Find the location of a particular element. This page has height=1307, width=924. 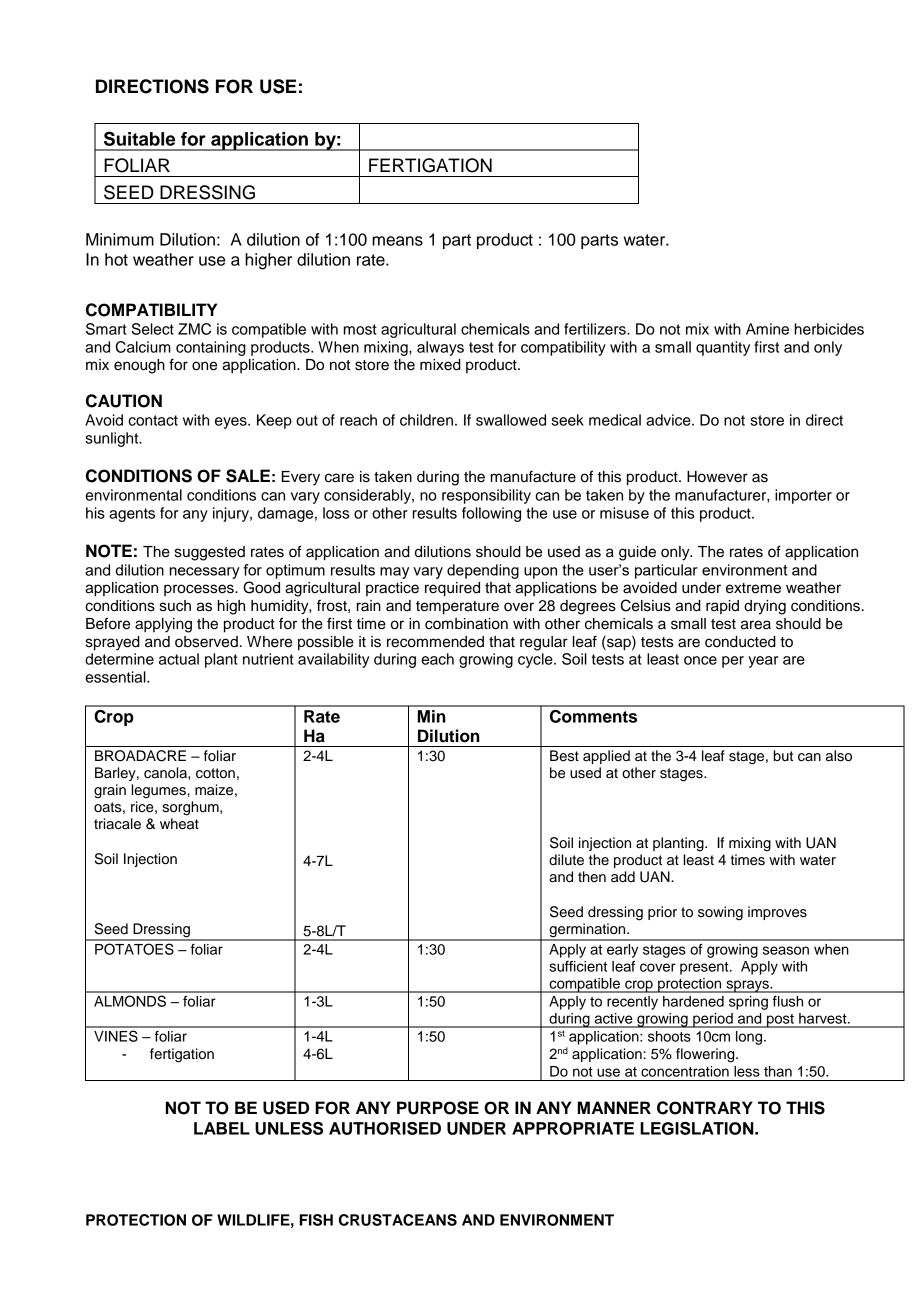

improves is located at coordinates (777, 913).
